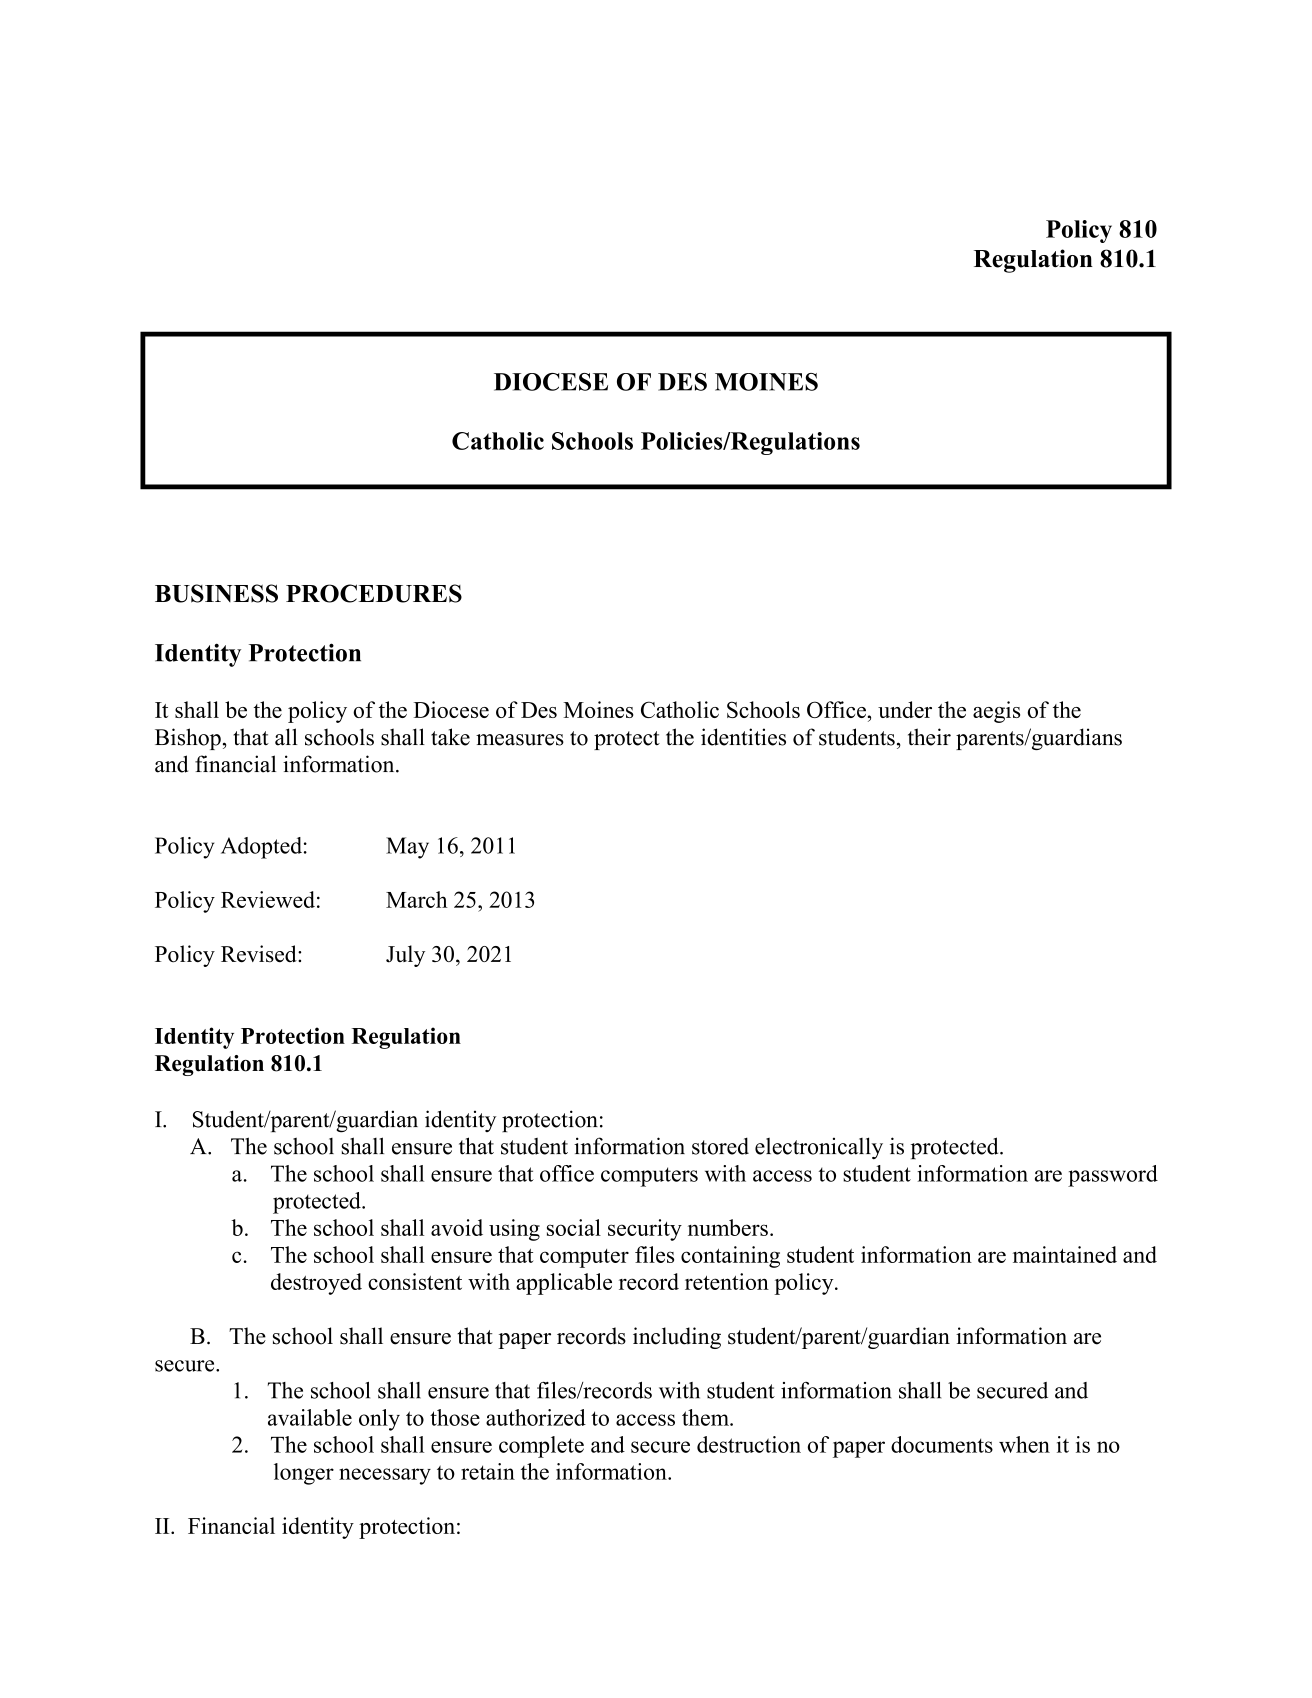  Describe the element at coordinates (929, 737) in the image. I see `their` at that location.
